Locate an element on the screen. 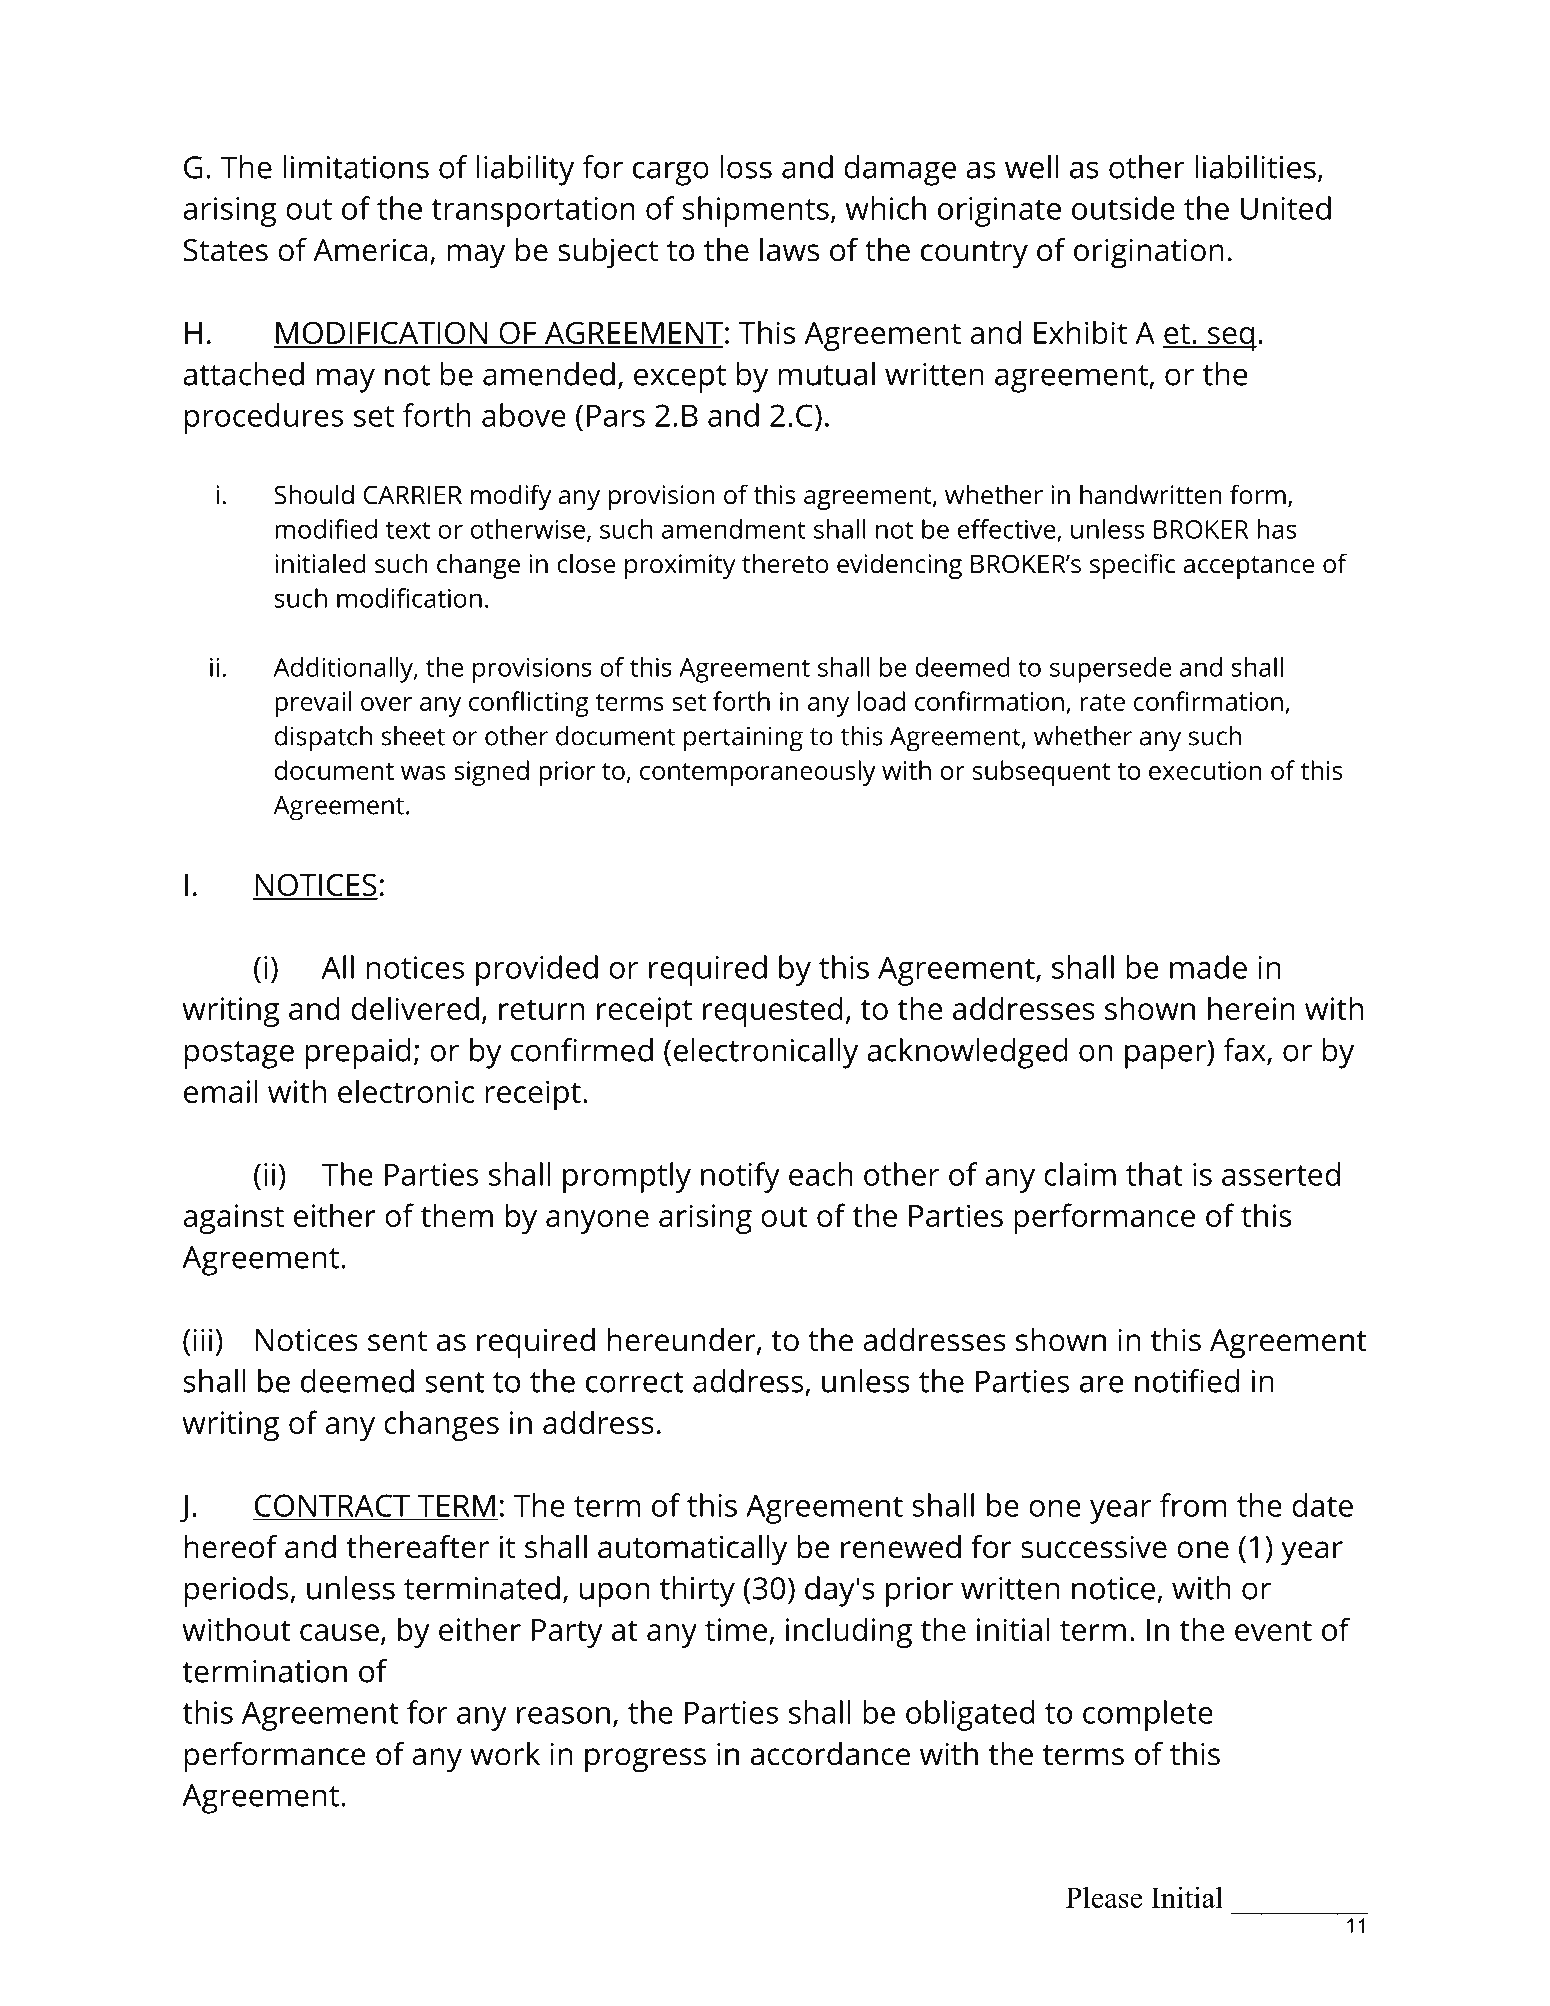  shipments is located at coordinates (756, 211).
